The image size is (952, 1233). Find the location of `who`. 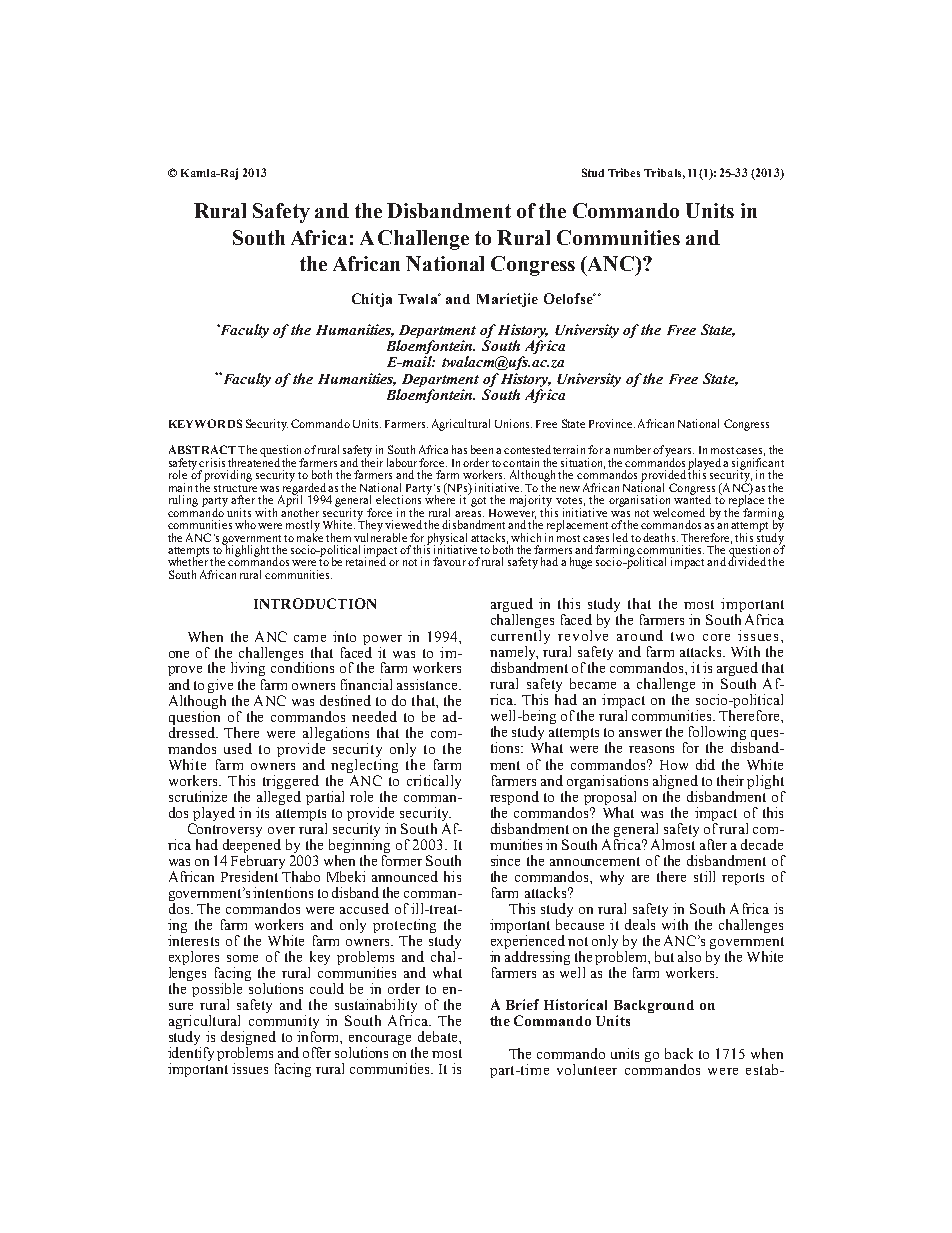

who is located at coordinates (245, 524).
